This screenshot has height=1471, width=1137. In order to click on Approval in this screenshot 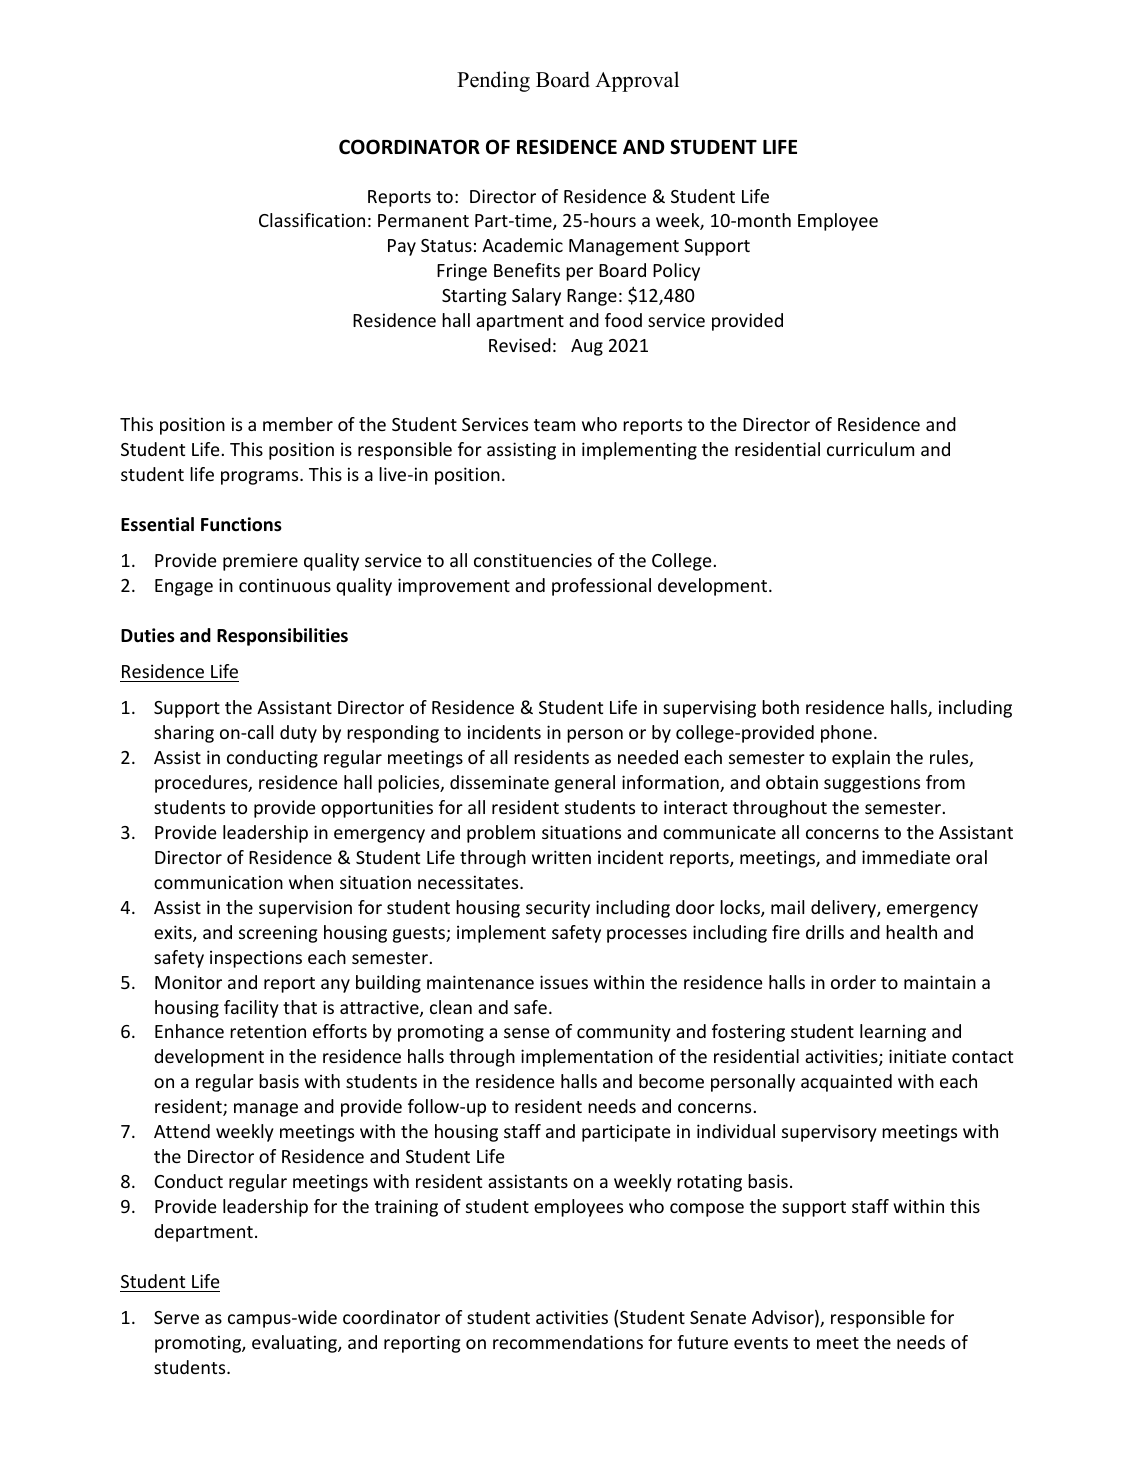, I will do `click(637, 81)`.
